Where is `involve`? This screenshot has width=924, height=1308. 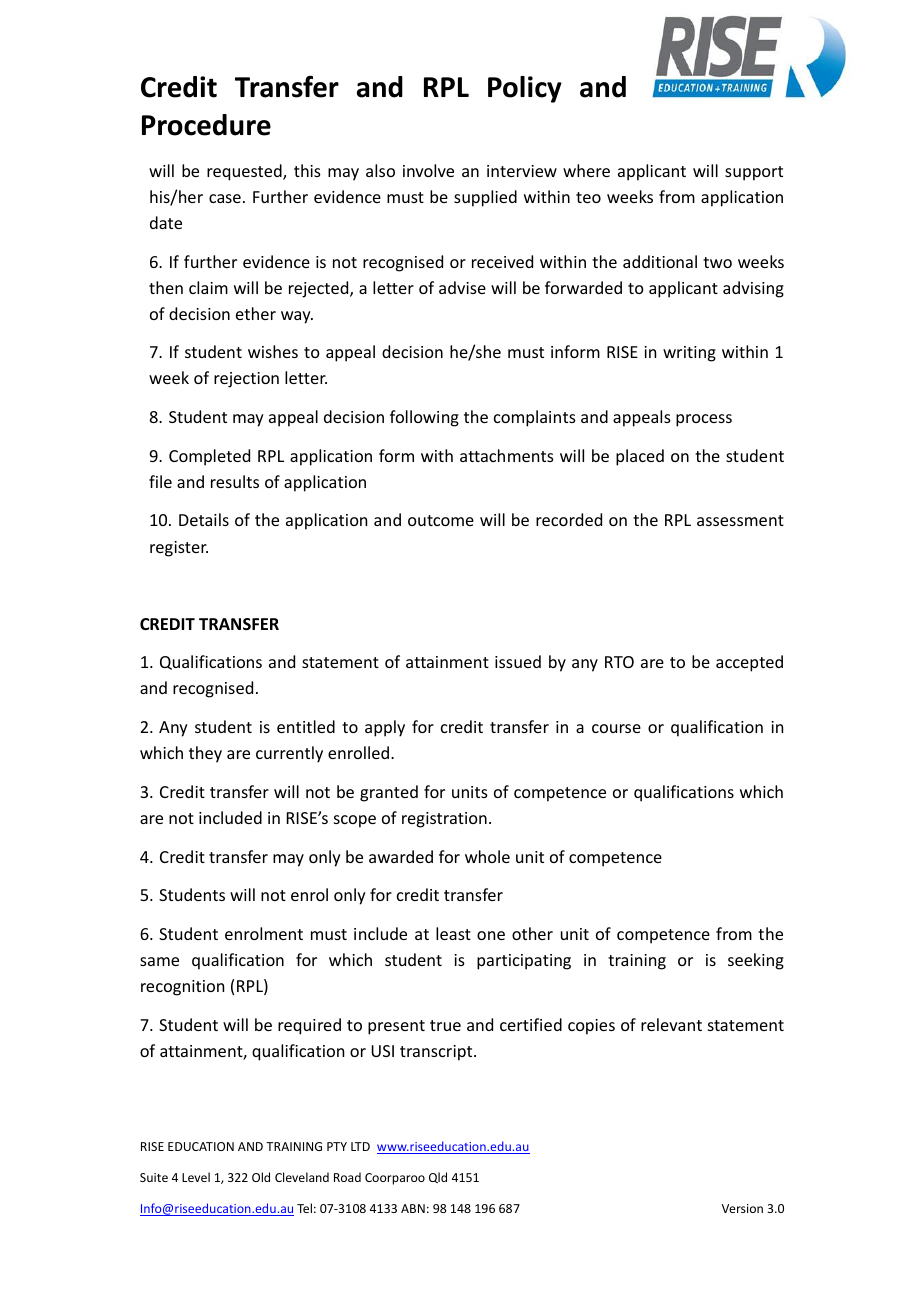 involve is located at coordinates (428, 170).
